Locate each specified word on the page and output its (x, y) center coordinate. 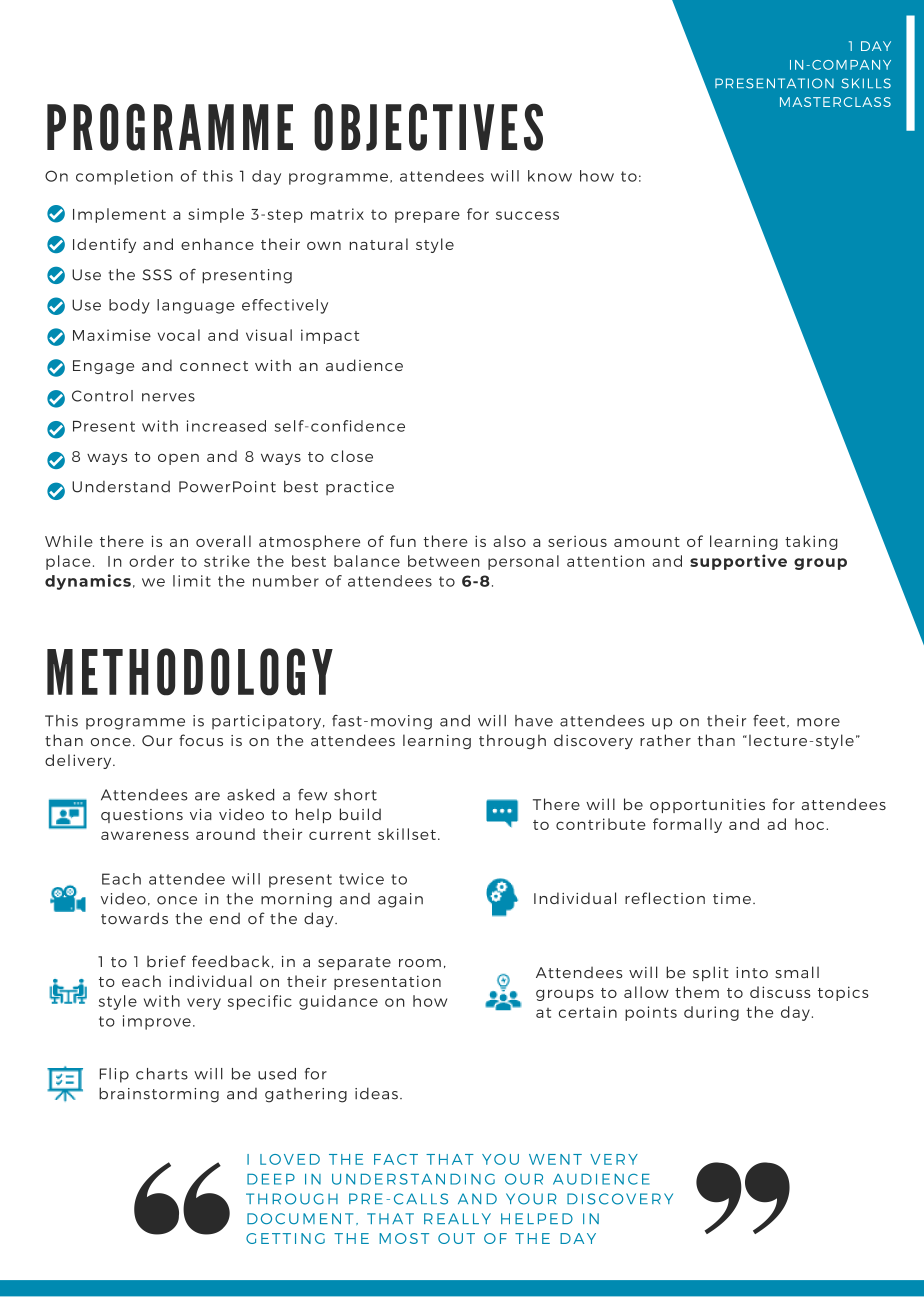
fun (403, 541)
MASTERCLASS (835, 102)
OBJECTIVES (428, 127)
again (400, 900)
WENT (555, 1159)
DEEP (271, 1179)
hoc (809, 824)
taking (811, 542)
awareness (145, 835)
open (178, 459)
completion (124, 177)
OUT (456, 1238)
